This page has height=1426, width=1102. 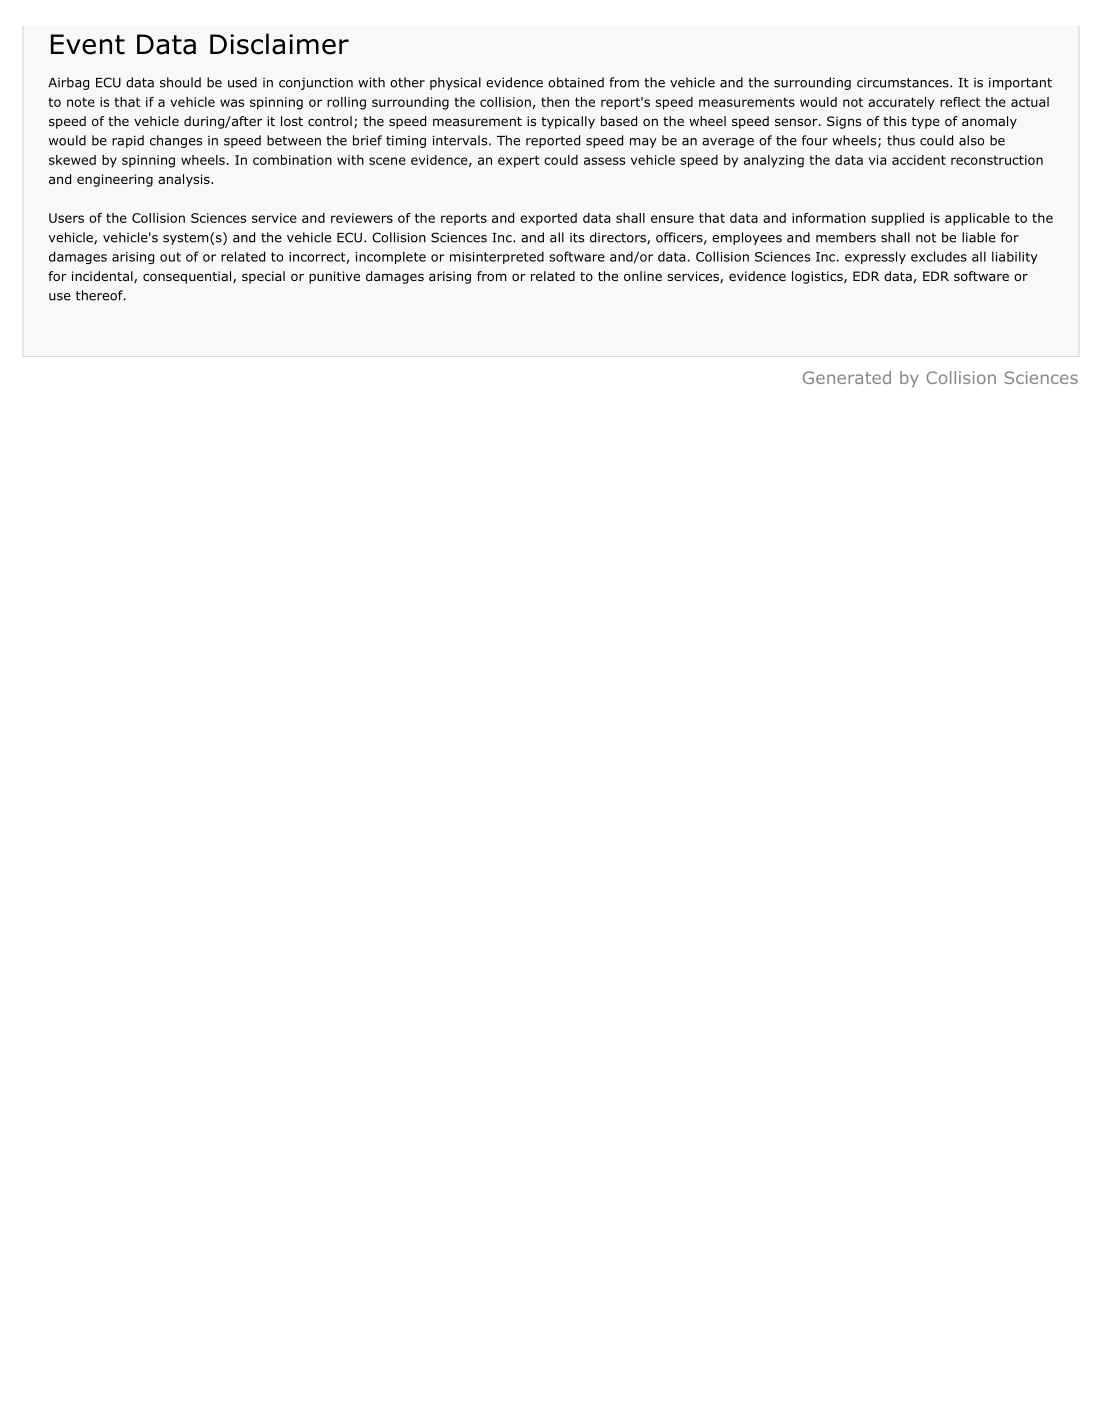 I want to click on obtained, so click(x=576, y=82).
